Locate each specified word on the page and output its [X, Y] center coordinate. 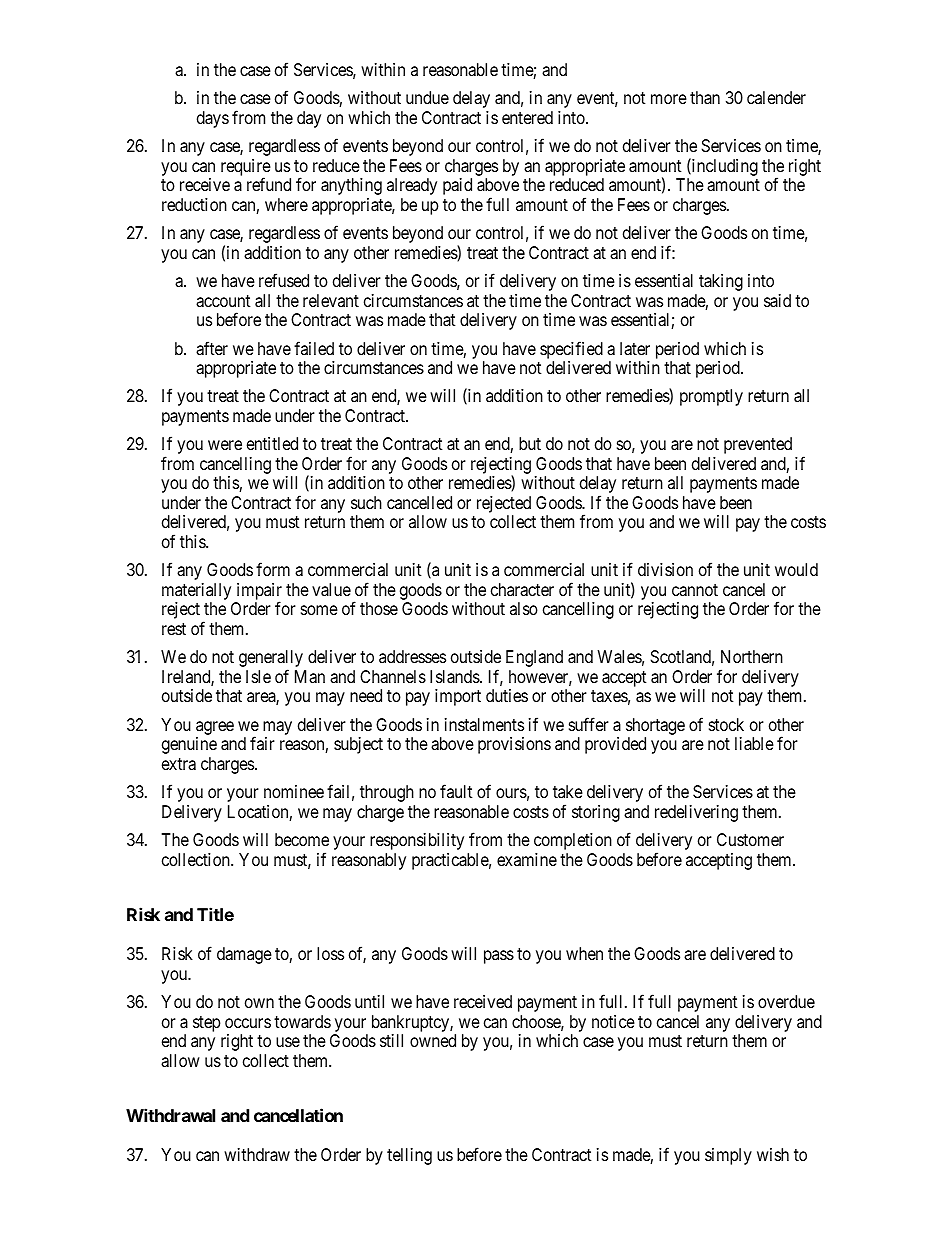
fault [456, 791]
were [225, 445]
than [705, 97]
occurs [248, 1023]
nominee [294, 791]
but [530, 443]
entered [527, 117]
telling [409, 1156]
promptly [711, 397]
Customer [750, 839]
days [213, 119]
